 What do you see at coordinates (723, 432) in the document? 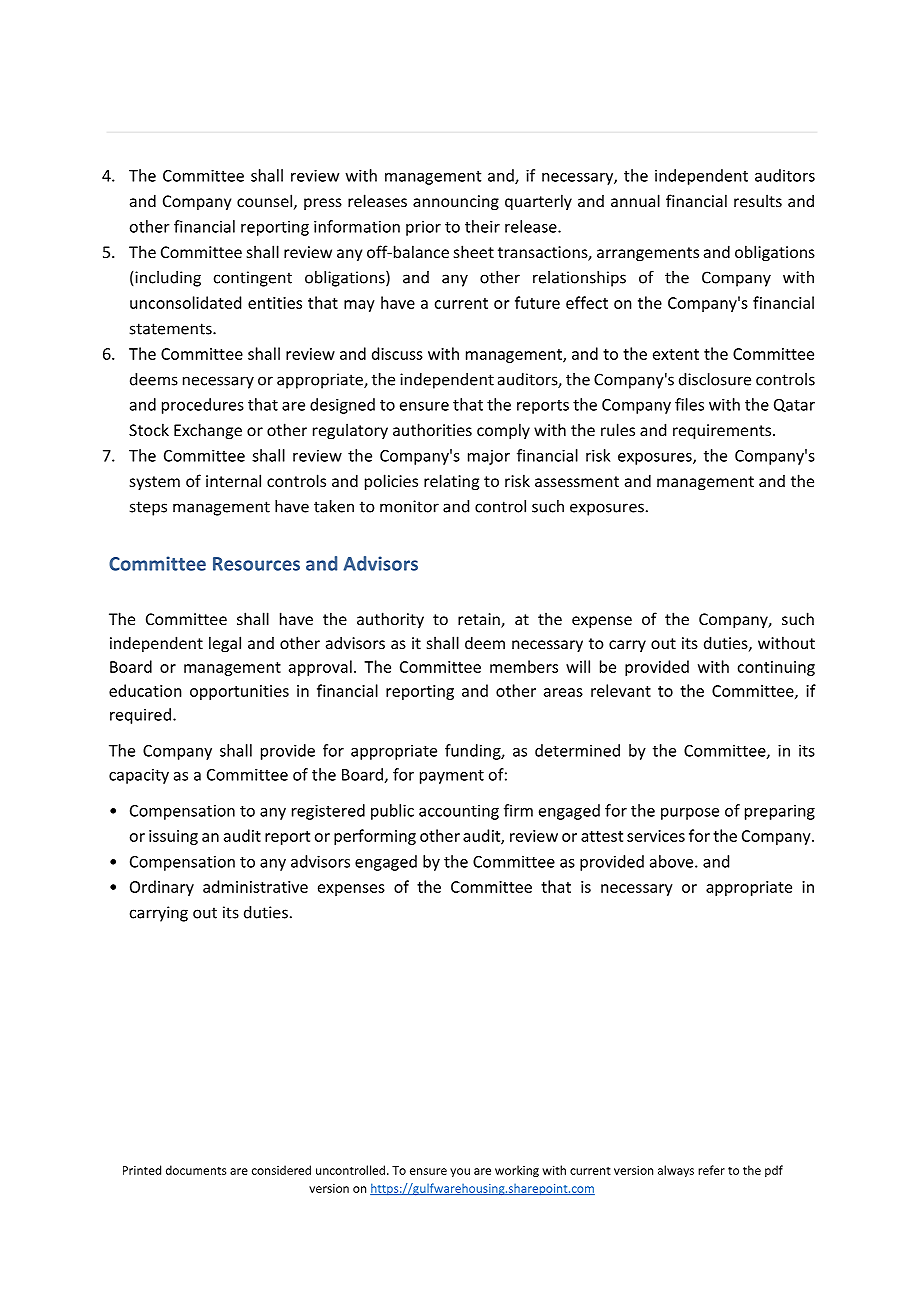
I see `requirements` at bounding box center [723, 432].
